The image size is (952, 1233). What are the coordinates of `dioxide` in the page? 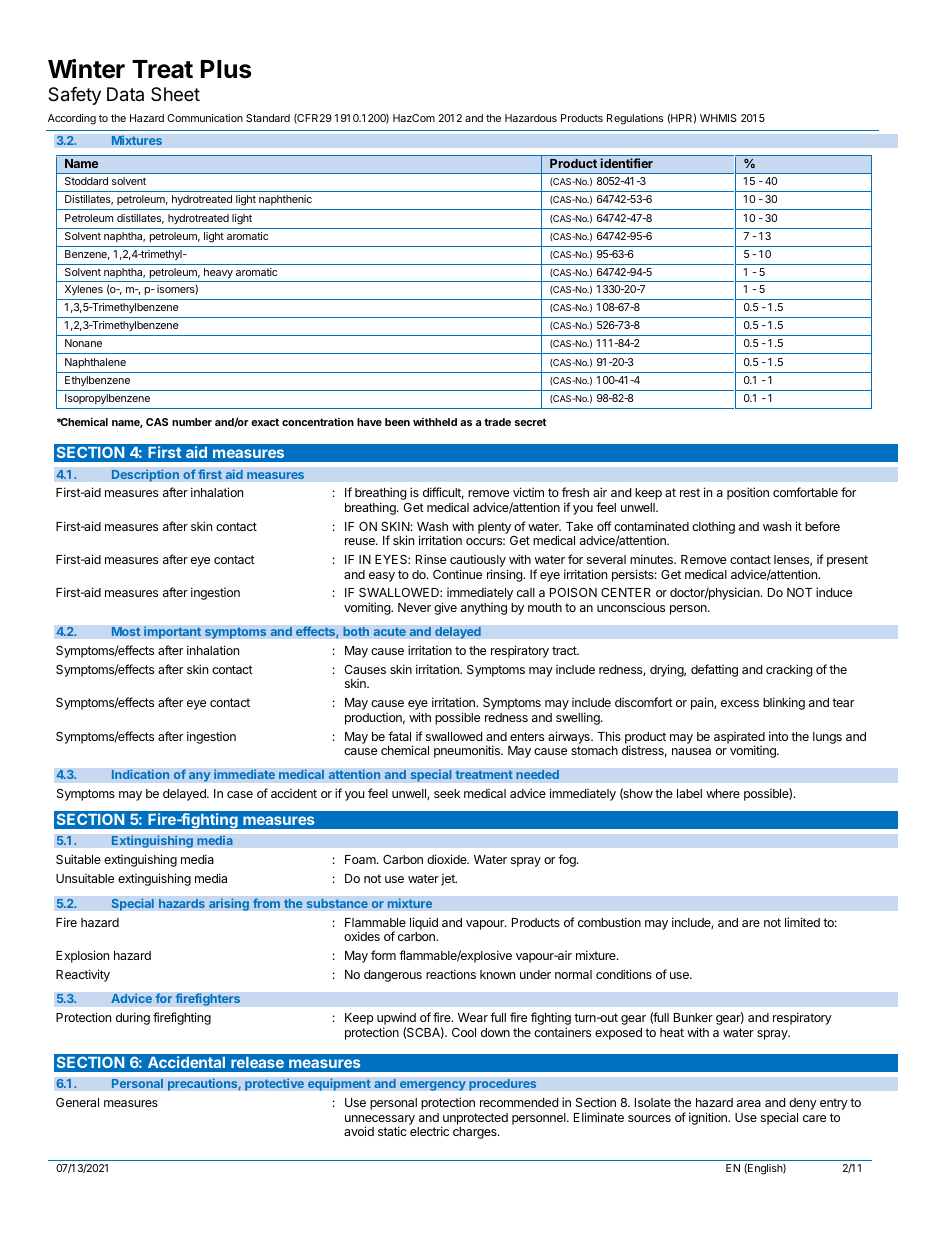 It's located at (448, 859).
